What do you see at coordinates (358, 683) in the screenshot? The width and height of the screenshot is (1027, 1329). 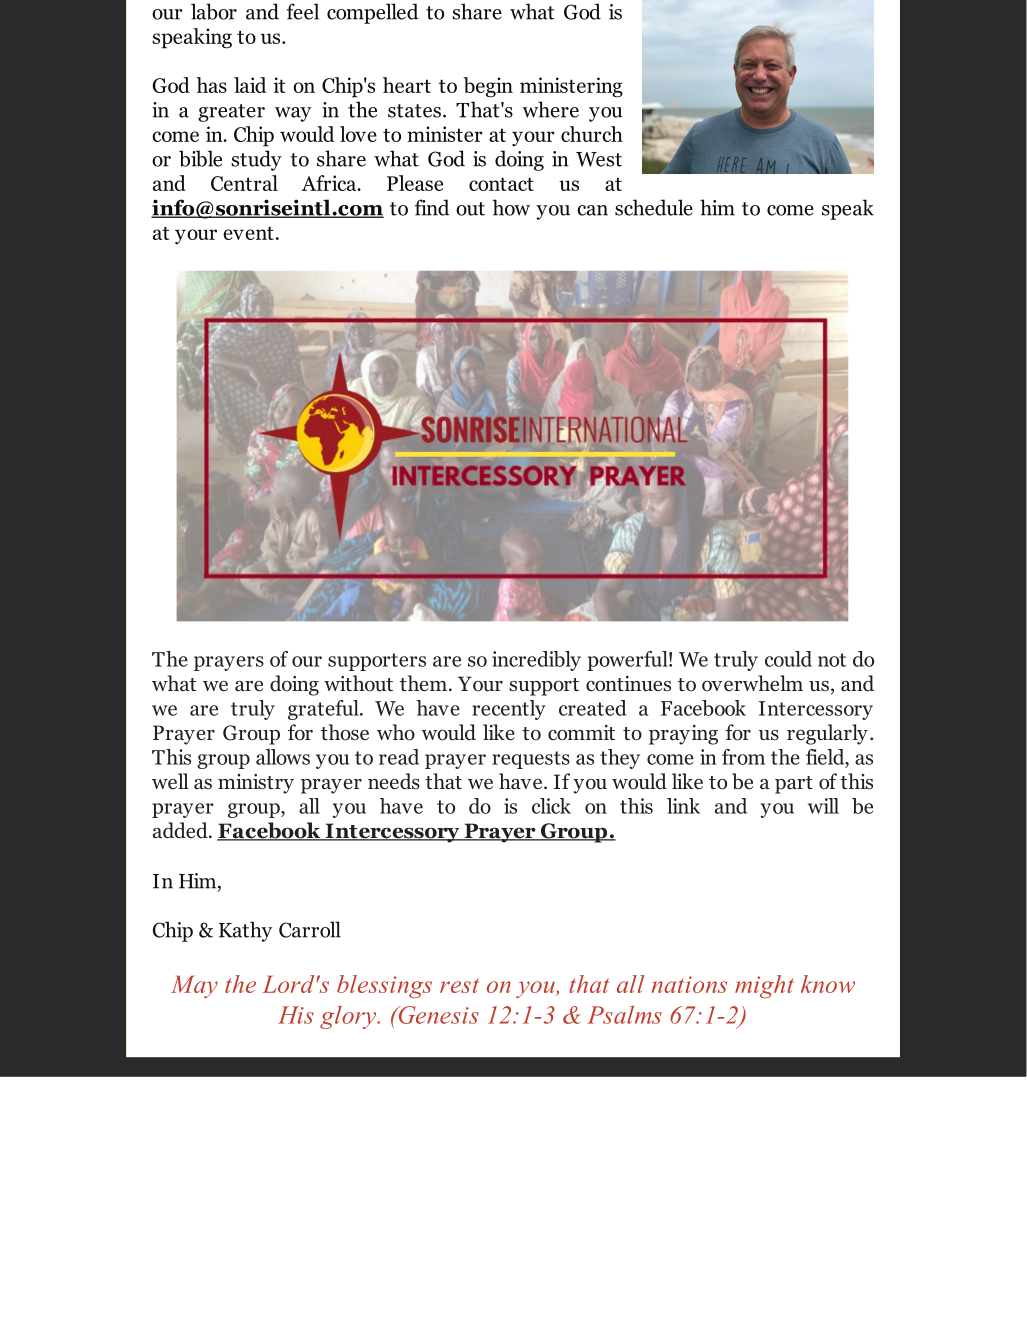 I see `without` at bounding box center [358, 683].
